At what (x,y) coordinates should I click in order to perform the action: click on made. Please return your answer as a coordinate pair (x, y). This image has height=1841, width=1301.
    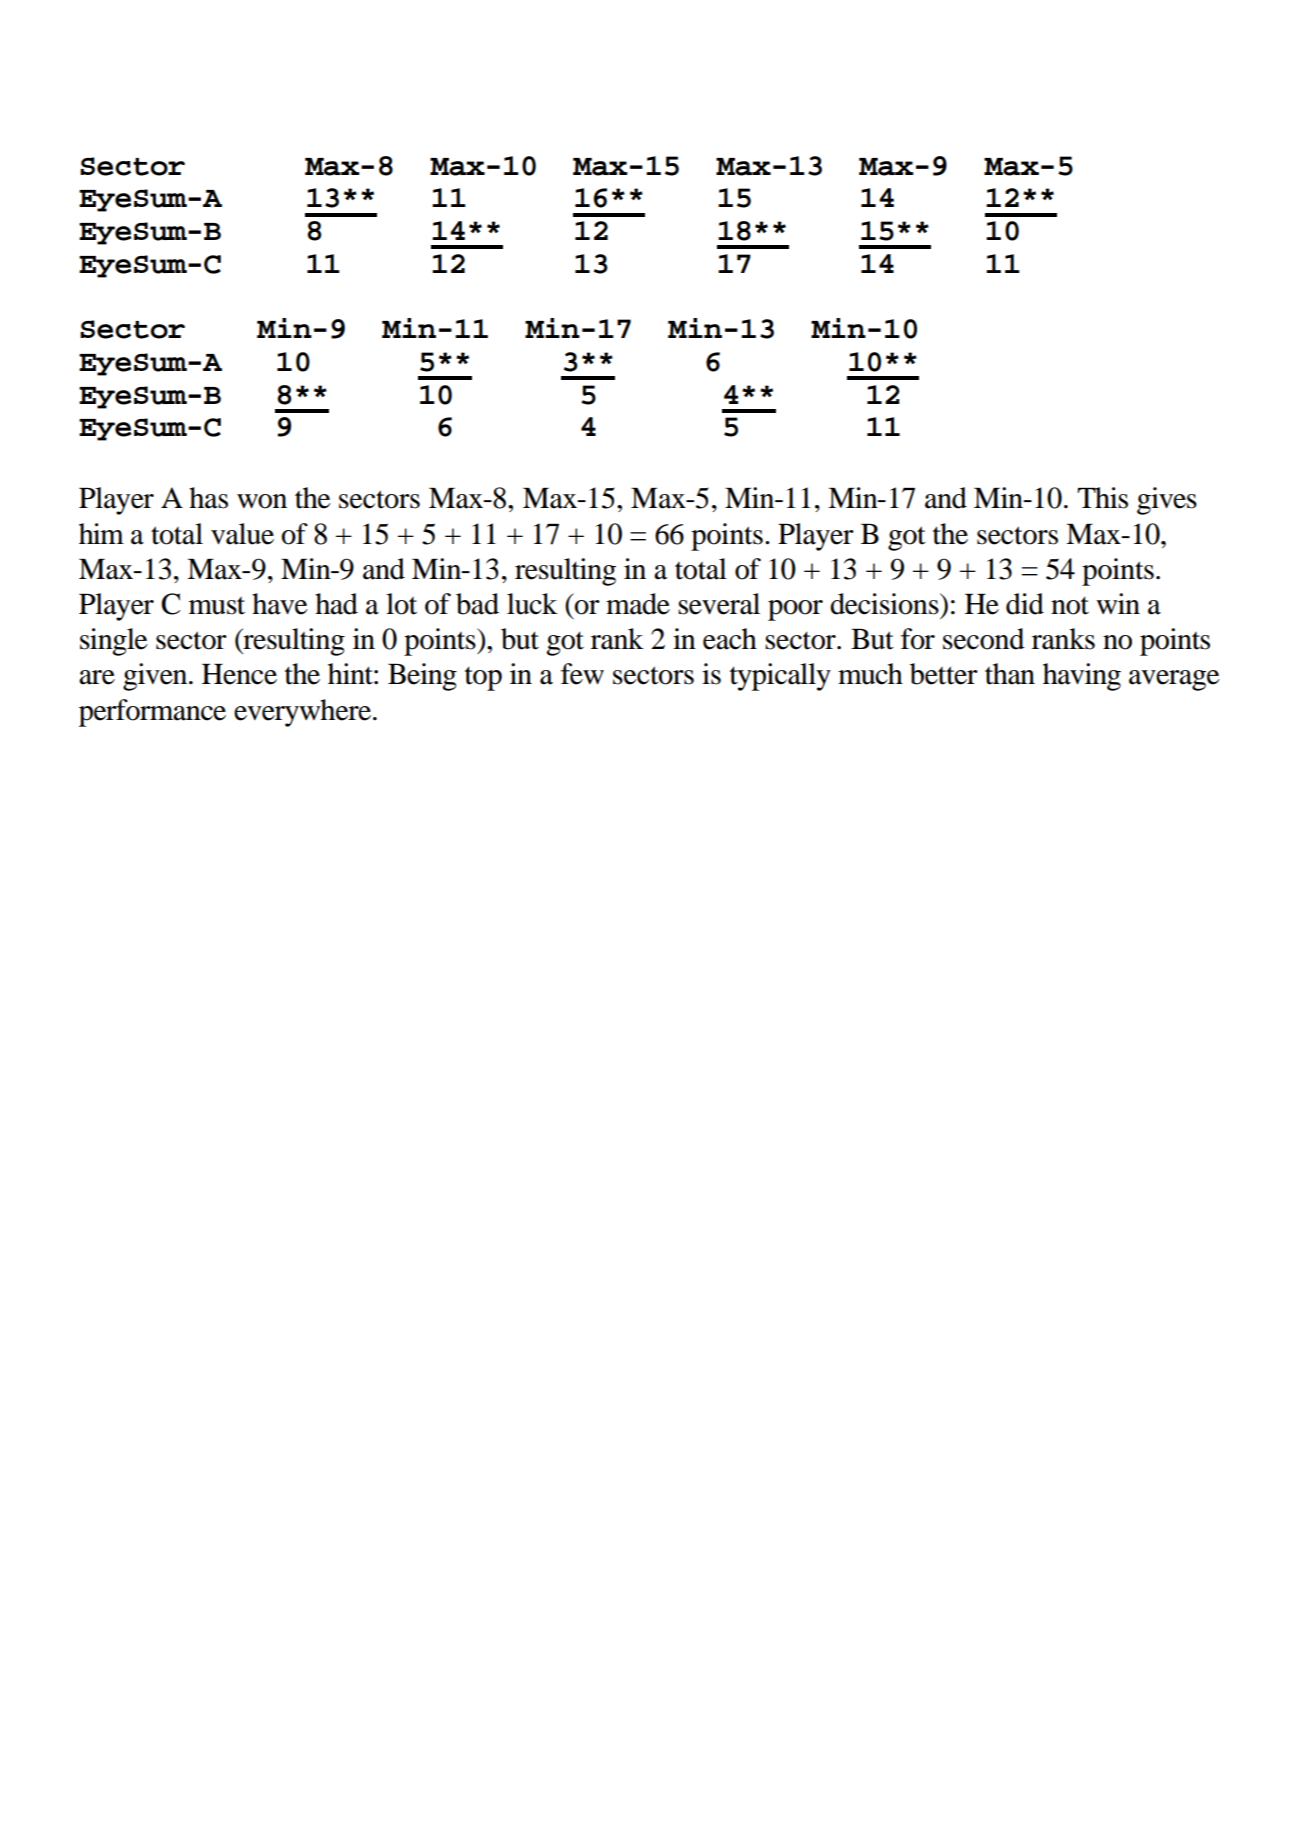
    Looking at the image, I should click on (638, 604).
